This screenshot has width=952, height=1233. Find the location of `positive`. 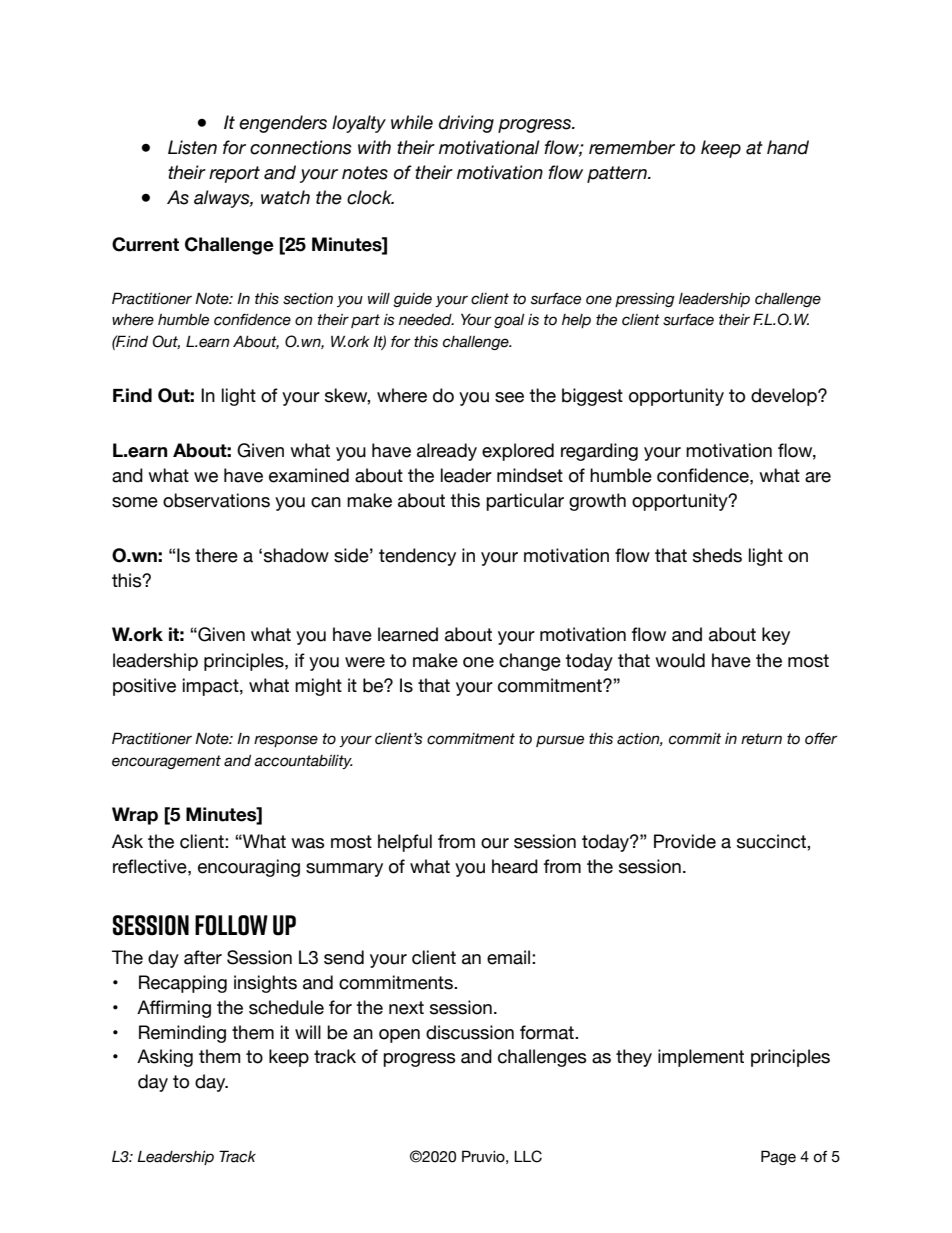

positive is located at coordinates (144, 687).
